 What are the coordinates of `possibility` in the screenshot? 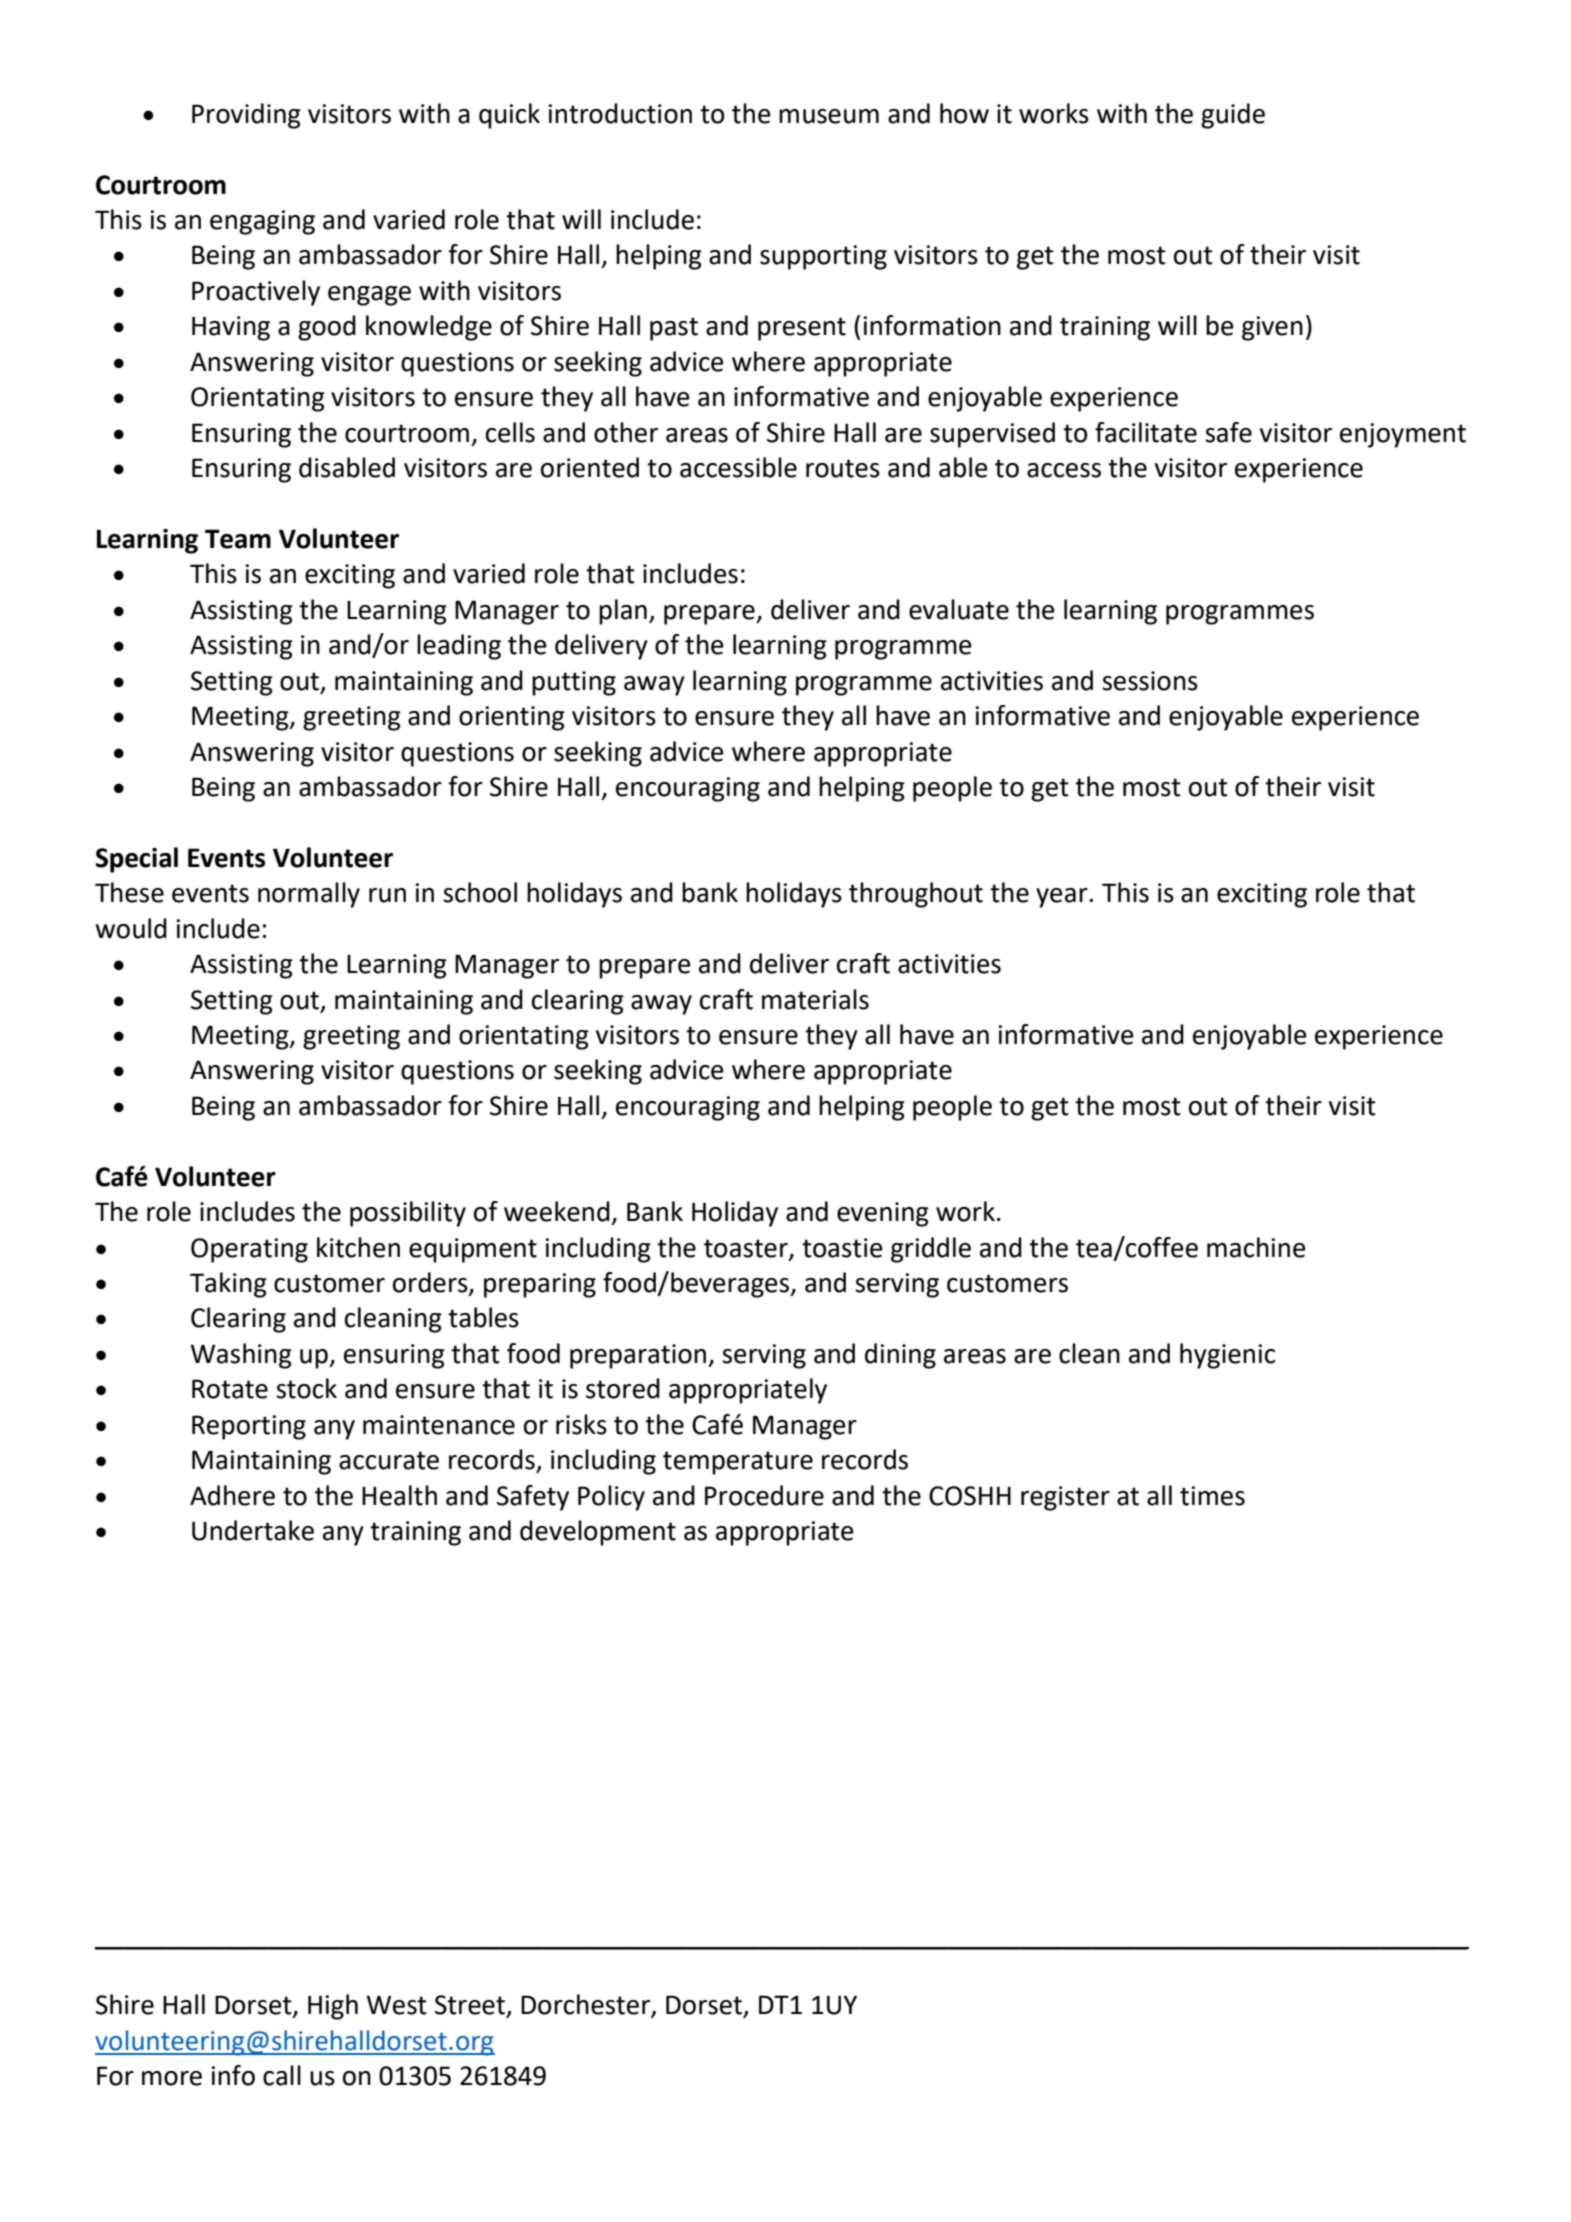 It's located at (408, 1214).
